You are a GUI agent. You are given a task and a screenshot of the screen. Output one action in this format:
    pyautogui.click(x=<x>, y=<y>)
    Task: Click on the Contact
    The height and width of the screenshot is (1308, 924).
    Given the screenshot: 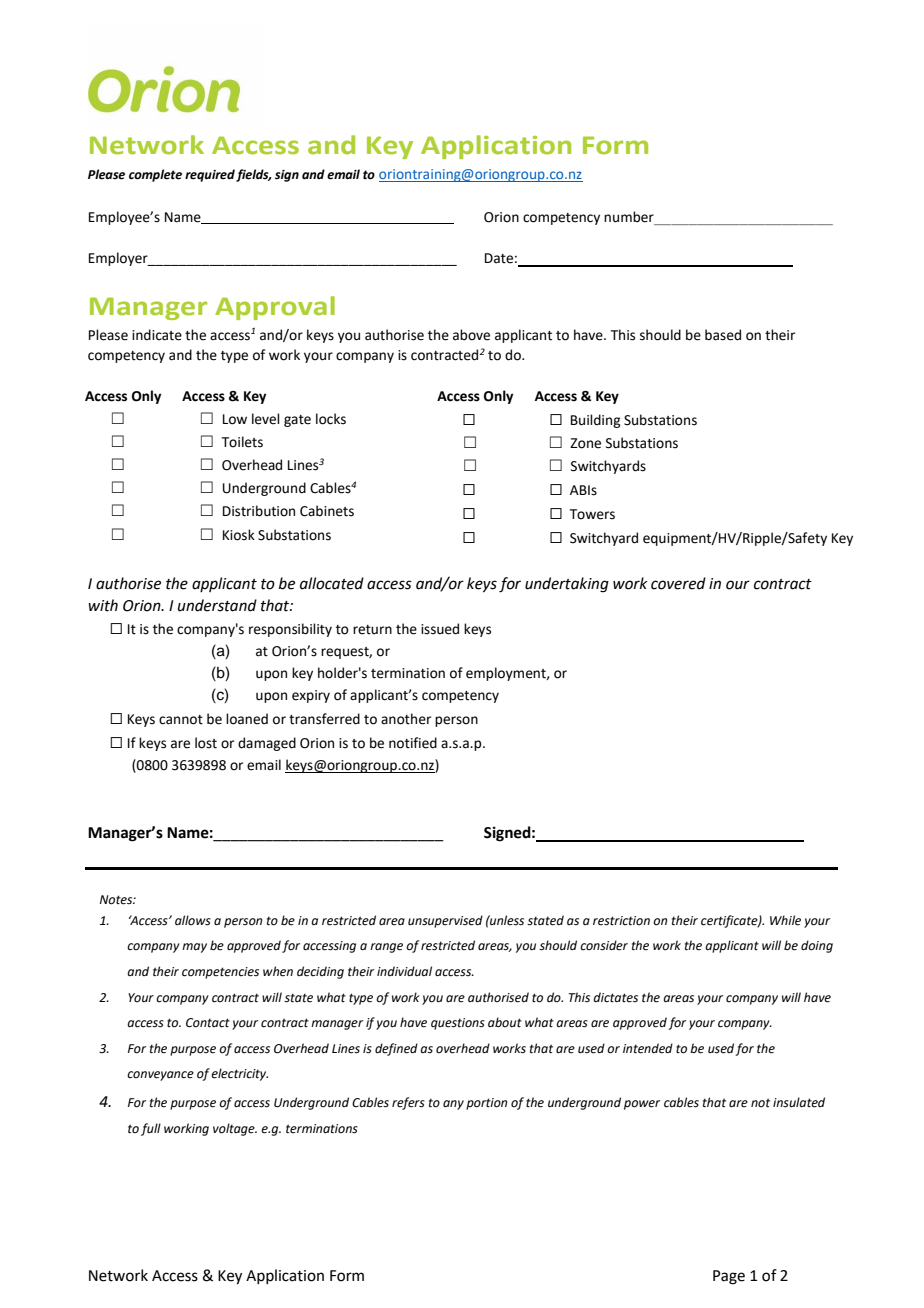 What is the action you would take?
    pyautogui.click(x=208, y=1023)
